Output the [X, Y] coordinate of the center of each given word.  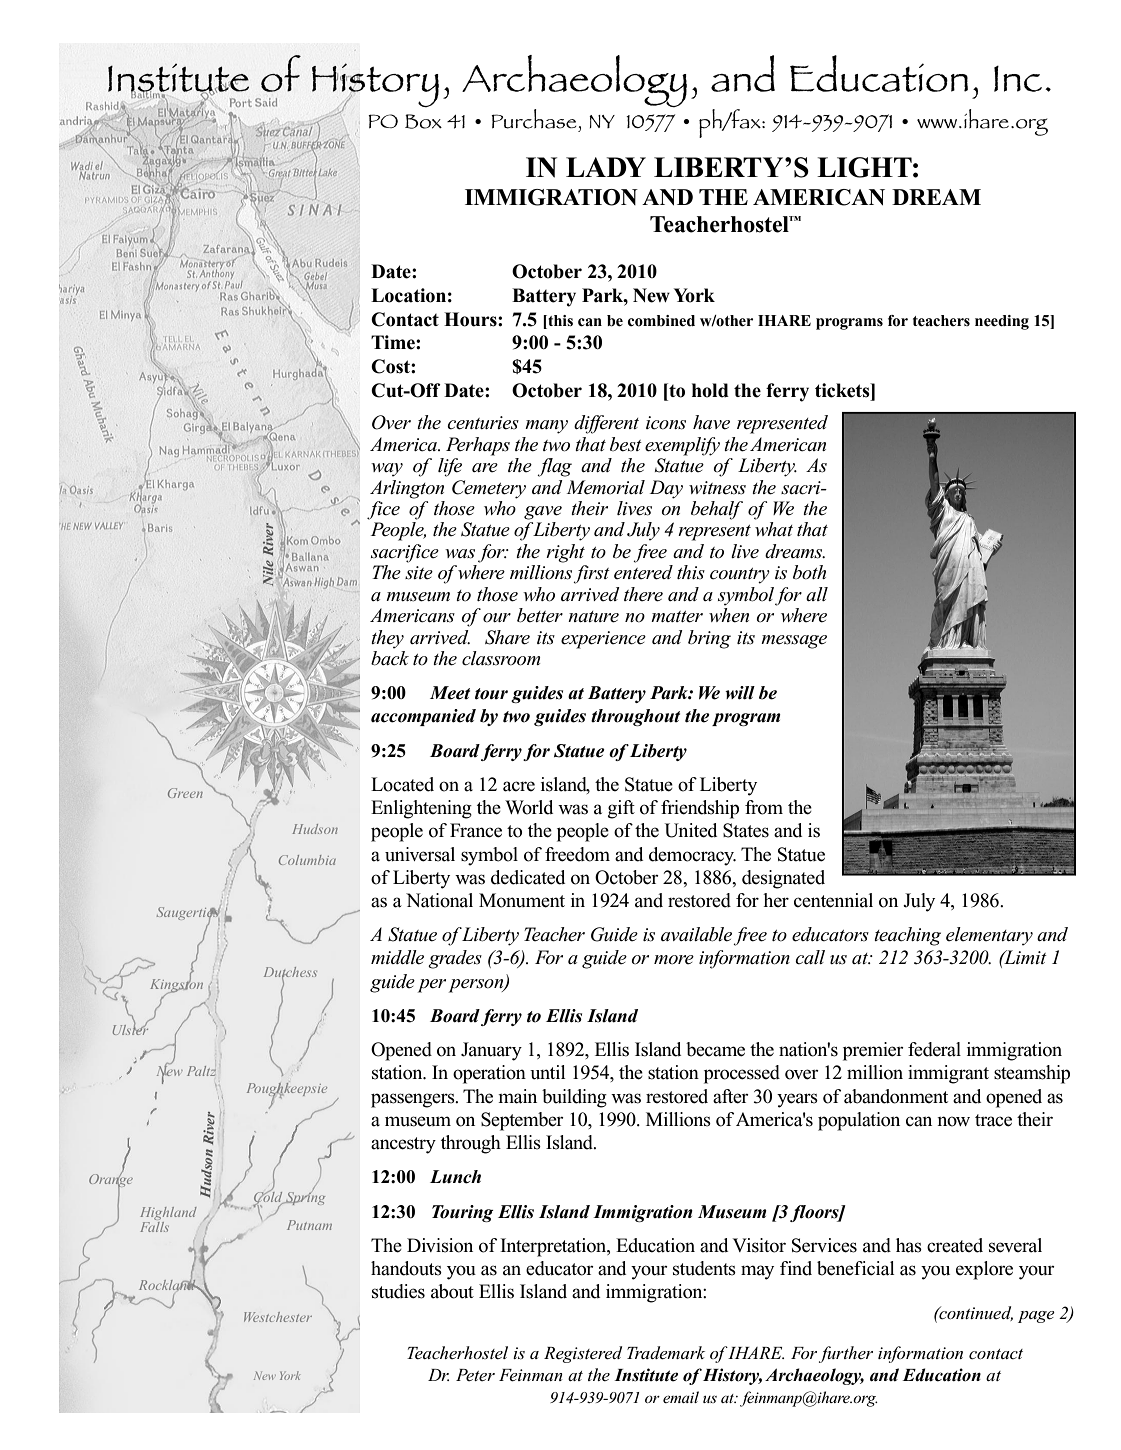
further [846, 1354]
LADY [606, 167]
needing [1002, 322]
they [387, 639]
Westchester [278, 1317]
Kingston [176, 985]
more [674, 959]
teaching [907, 936]
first [591, 574]
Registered [583, 1354]
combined [661, 321]
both [809, 572]
